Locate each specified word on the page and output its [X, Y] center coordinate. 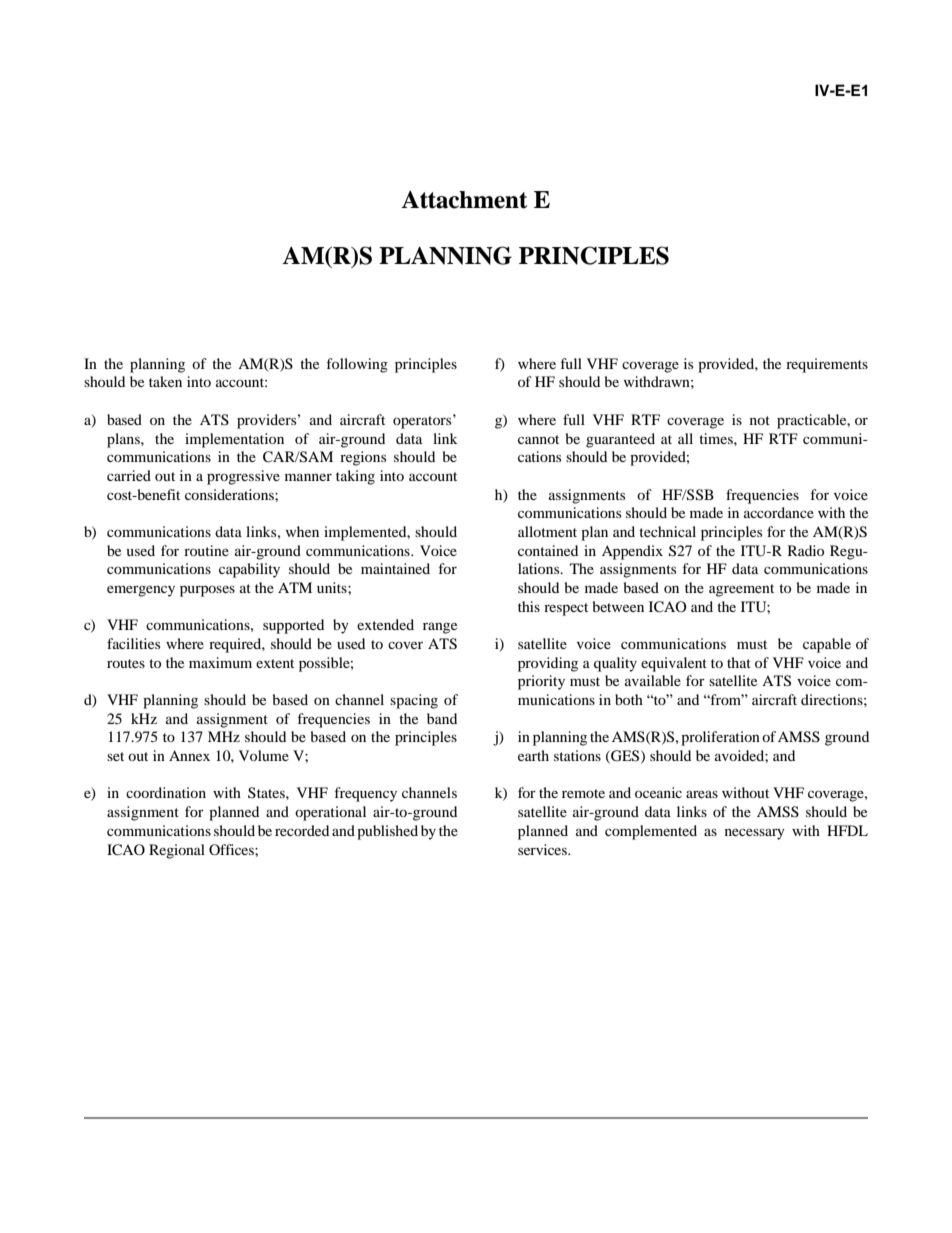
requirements [827, 365]
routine [206, 550]
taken [165, 381]
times [717, 438]
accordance [779, 512]
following [357, 365]
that [739, 662]
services [543, 849]
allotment [547, 531]
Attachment [464, 200]
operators [423, 421]
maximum [220, 662]
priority [541, 682]
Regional [177, 851]
